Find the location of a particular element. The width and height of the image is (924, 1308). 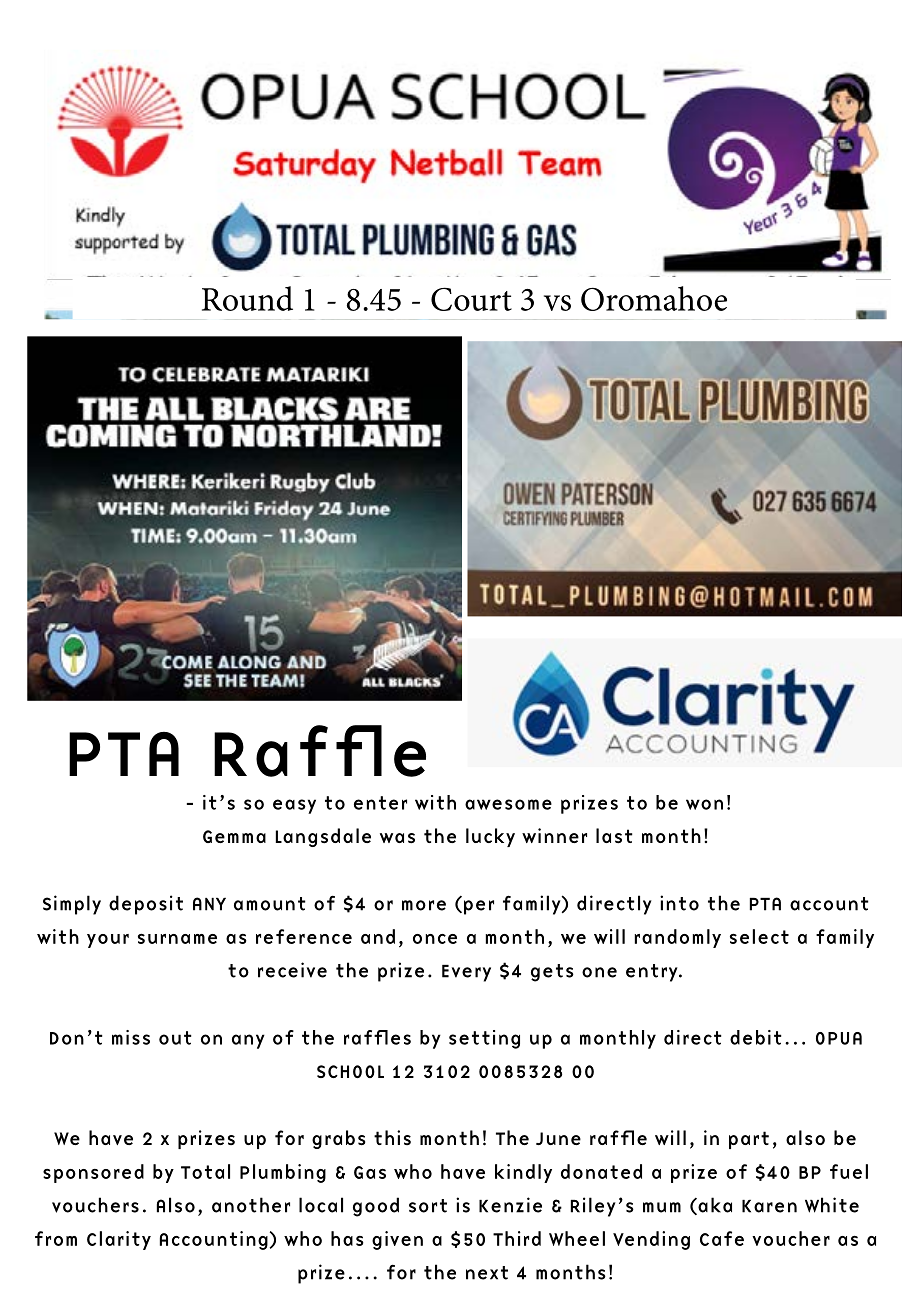

Gemma is located at coordinates (234, 836).
